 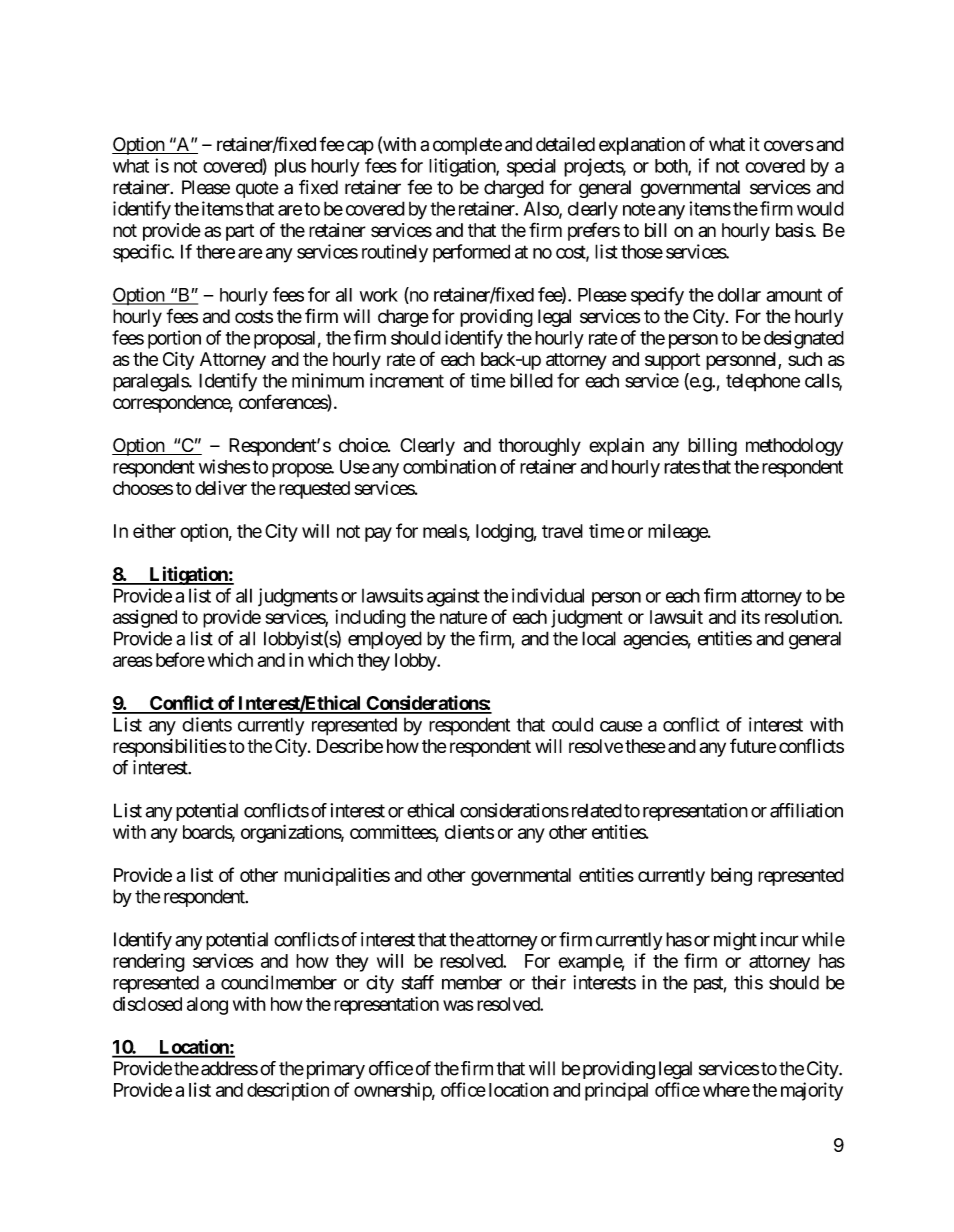 What do you see at coordinates (802, 616) in the document?
I see `resolution` at bounding box center [802, 616].
